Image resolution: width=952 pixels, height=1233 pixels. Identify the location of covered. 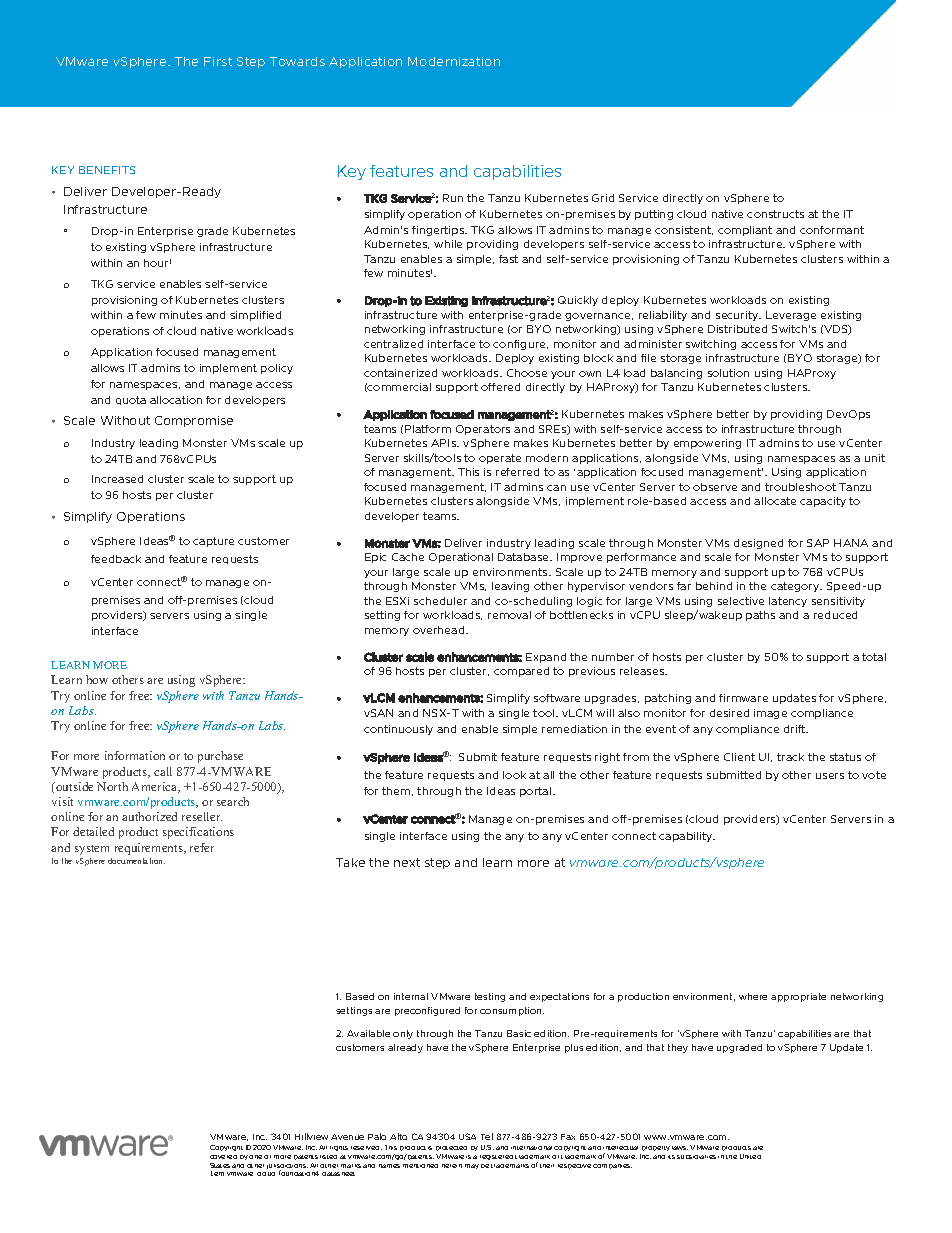
(223, 1157).
